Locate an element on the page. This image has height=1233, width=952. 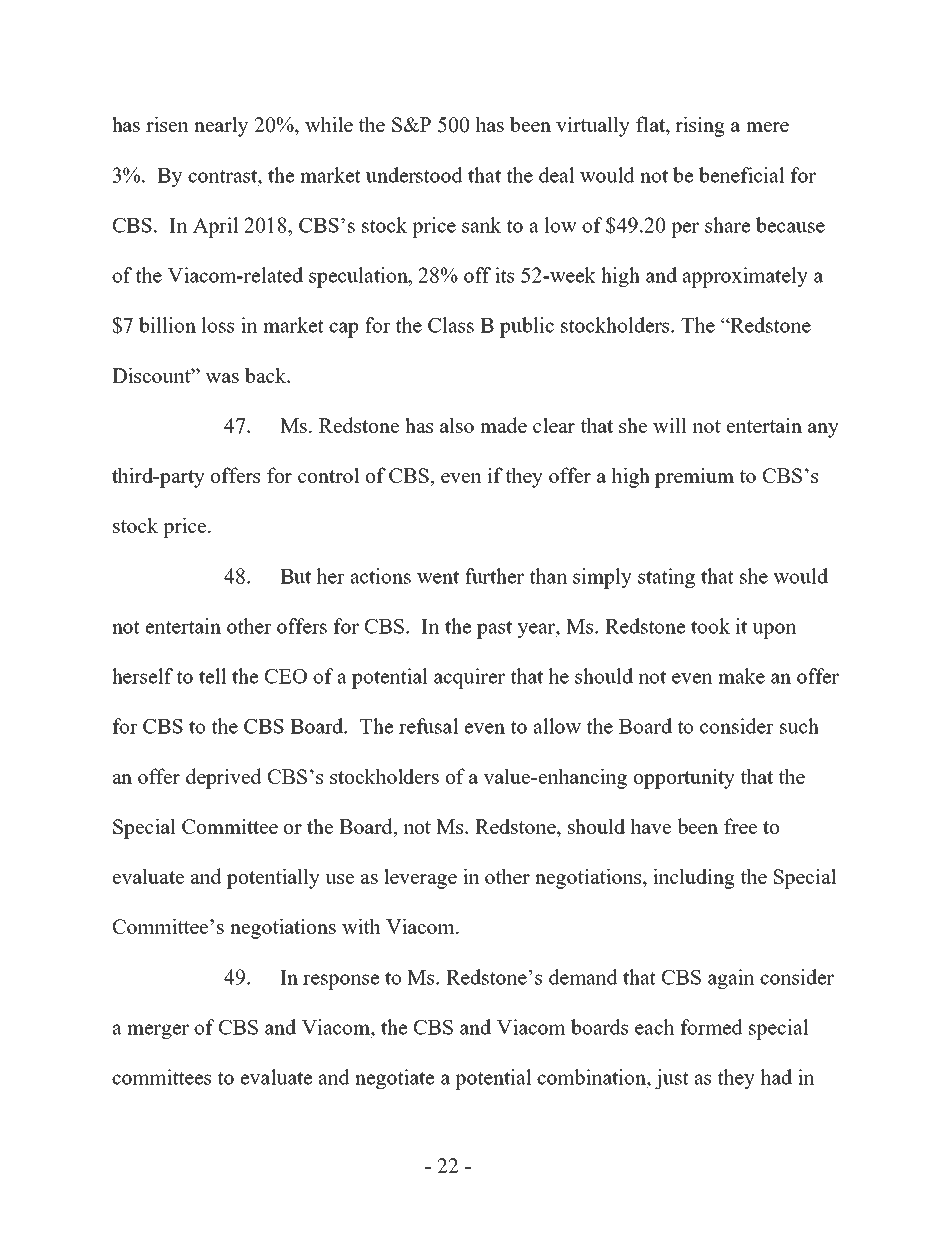
further is located at coordinates (494, 576).
